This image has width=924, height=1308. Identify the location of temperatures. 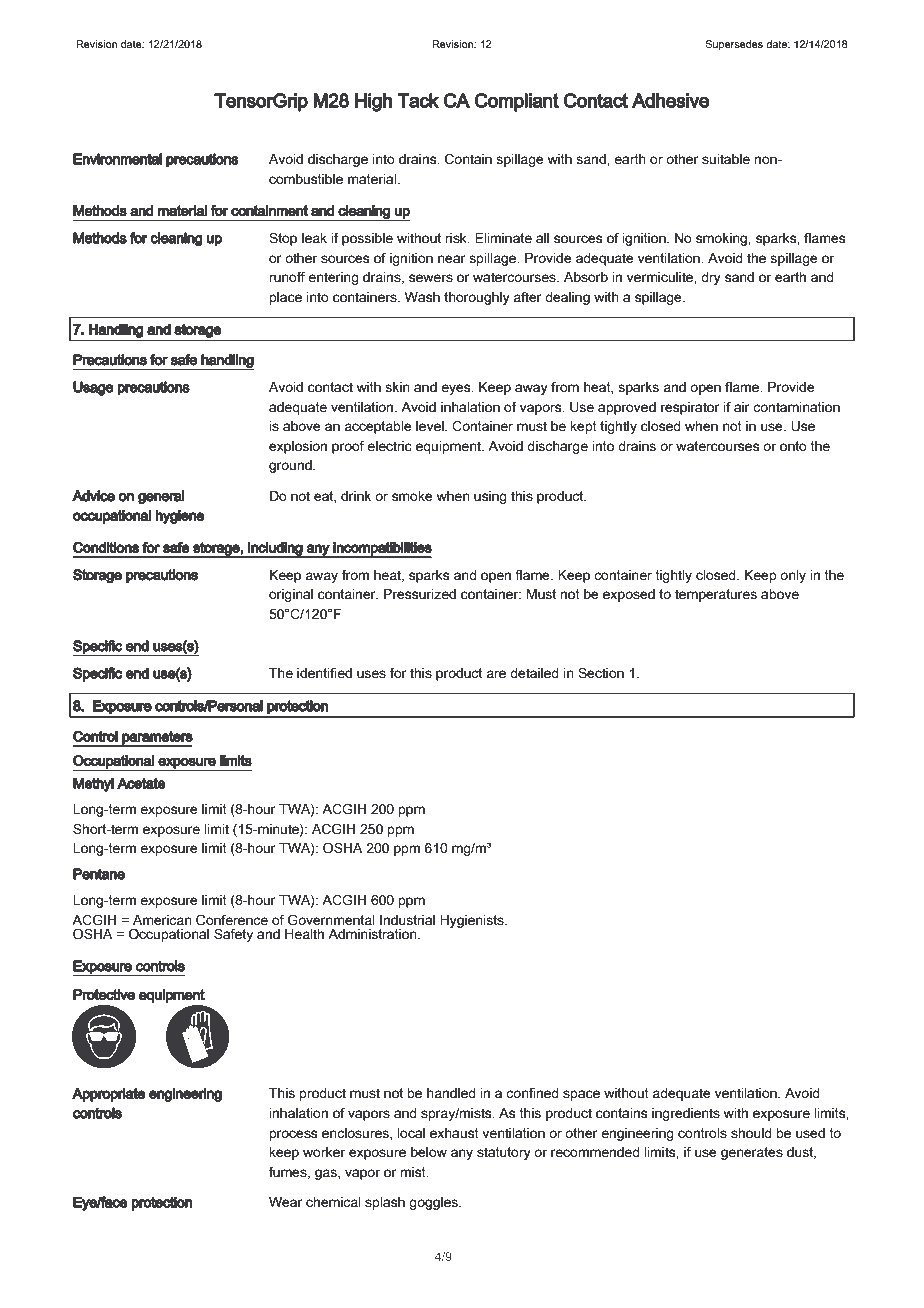
(716, 595).
